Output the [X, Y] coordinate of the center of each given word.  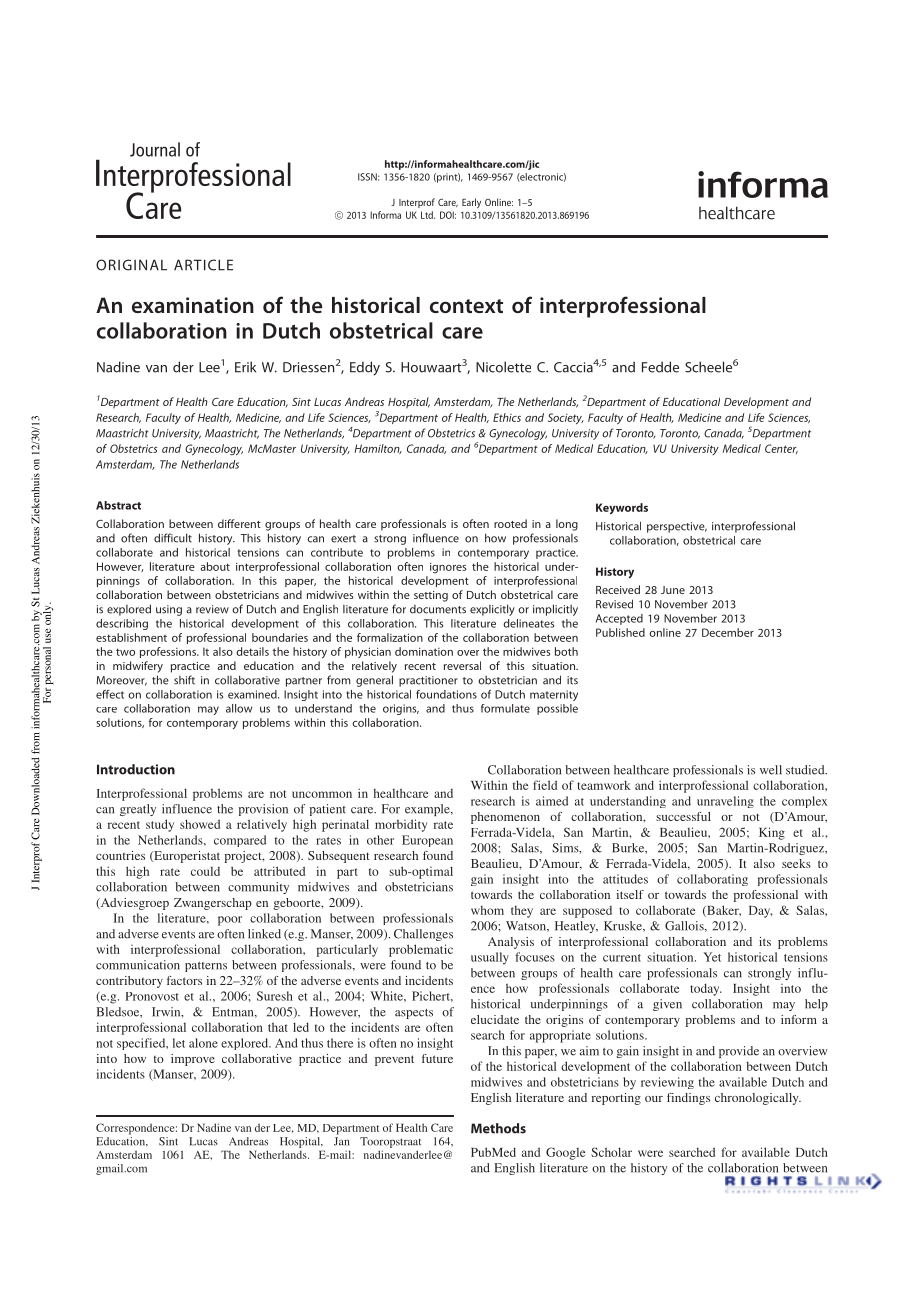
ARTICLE [203, 265]
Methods [498, 1128]
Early [471, 203]
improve [193, 1060]
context [466, 306]
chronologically [758, 1099]
